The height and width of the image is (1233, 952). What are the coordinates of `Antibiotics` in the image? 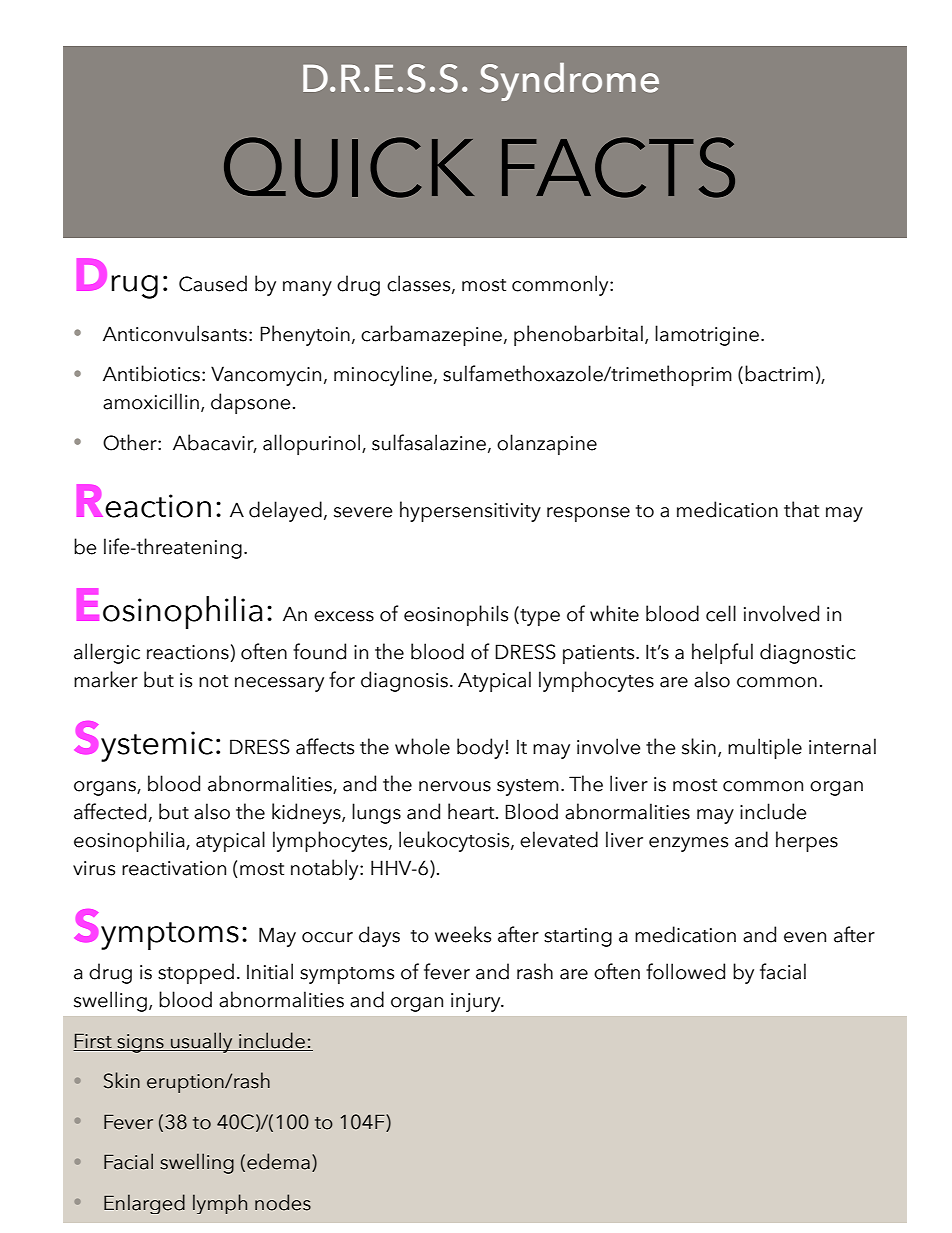 It's located at (151, 373).
